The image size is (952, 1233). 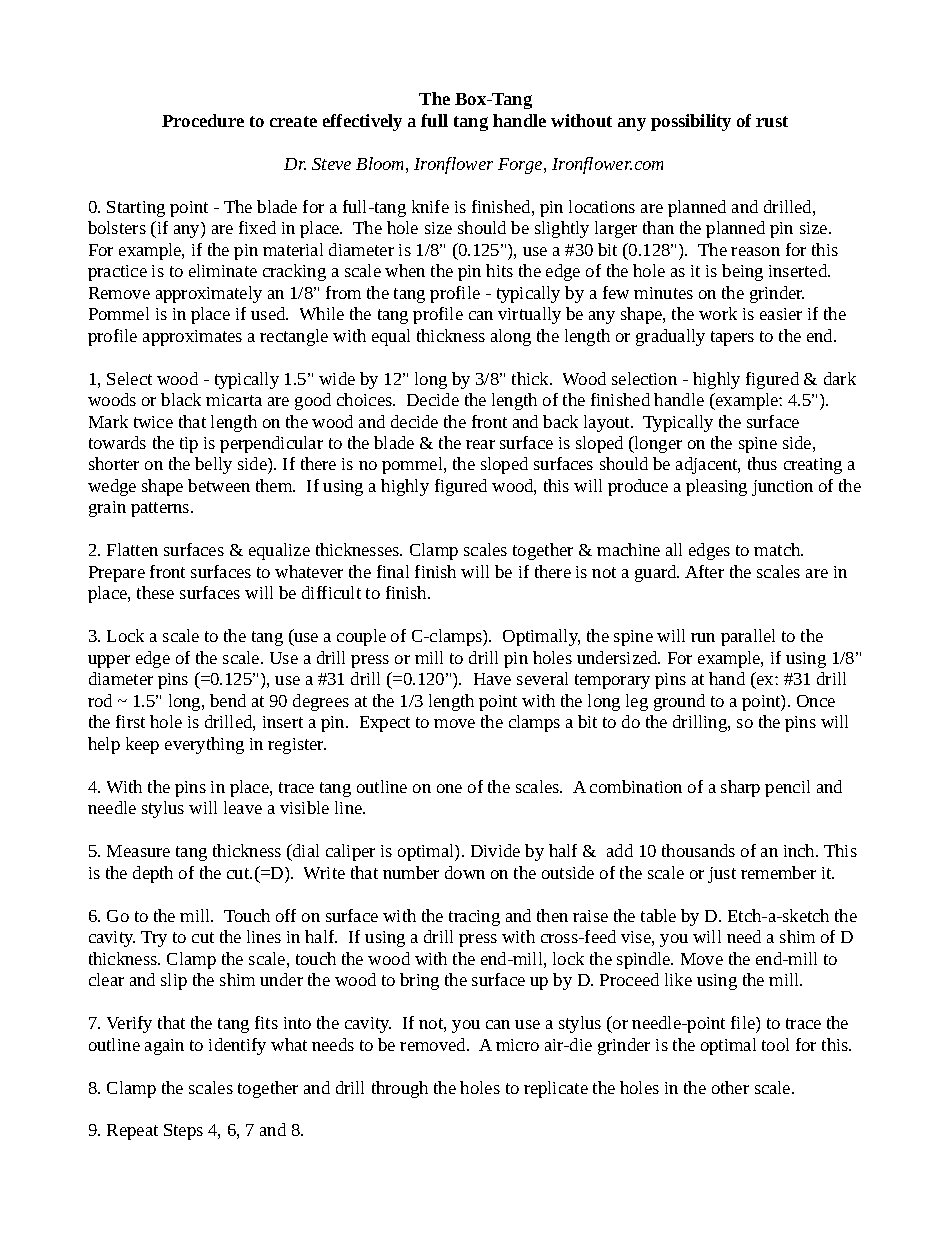 What do you see at coordinates (521, 166) in the screenshot?
I see `Forge` at bounding box center [521, 166].
